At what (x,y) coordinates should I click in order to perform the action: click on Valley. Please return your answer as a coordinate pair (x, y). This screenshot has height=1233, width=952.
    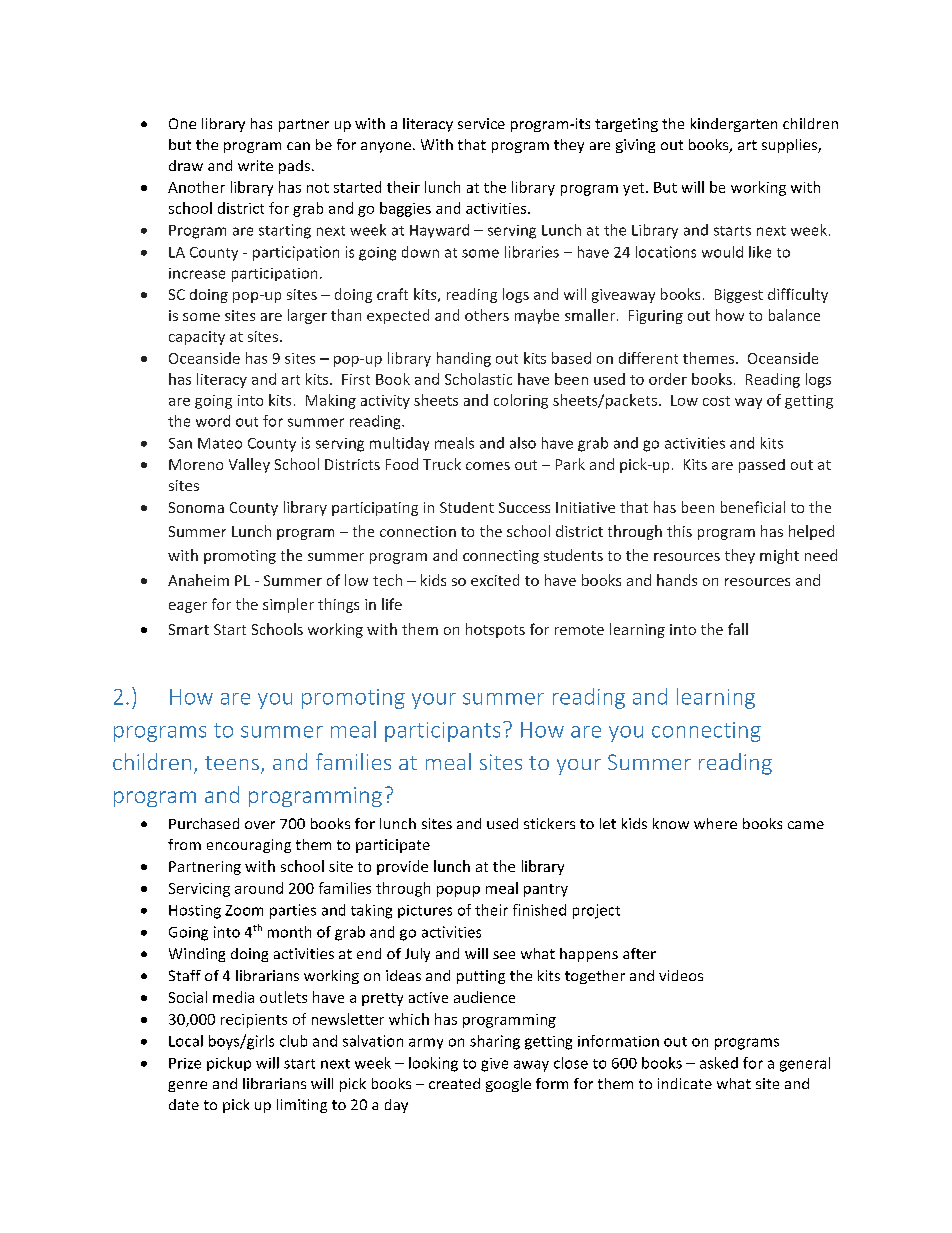
    Looking at the image, I should click on (249, 465).
